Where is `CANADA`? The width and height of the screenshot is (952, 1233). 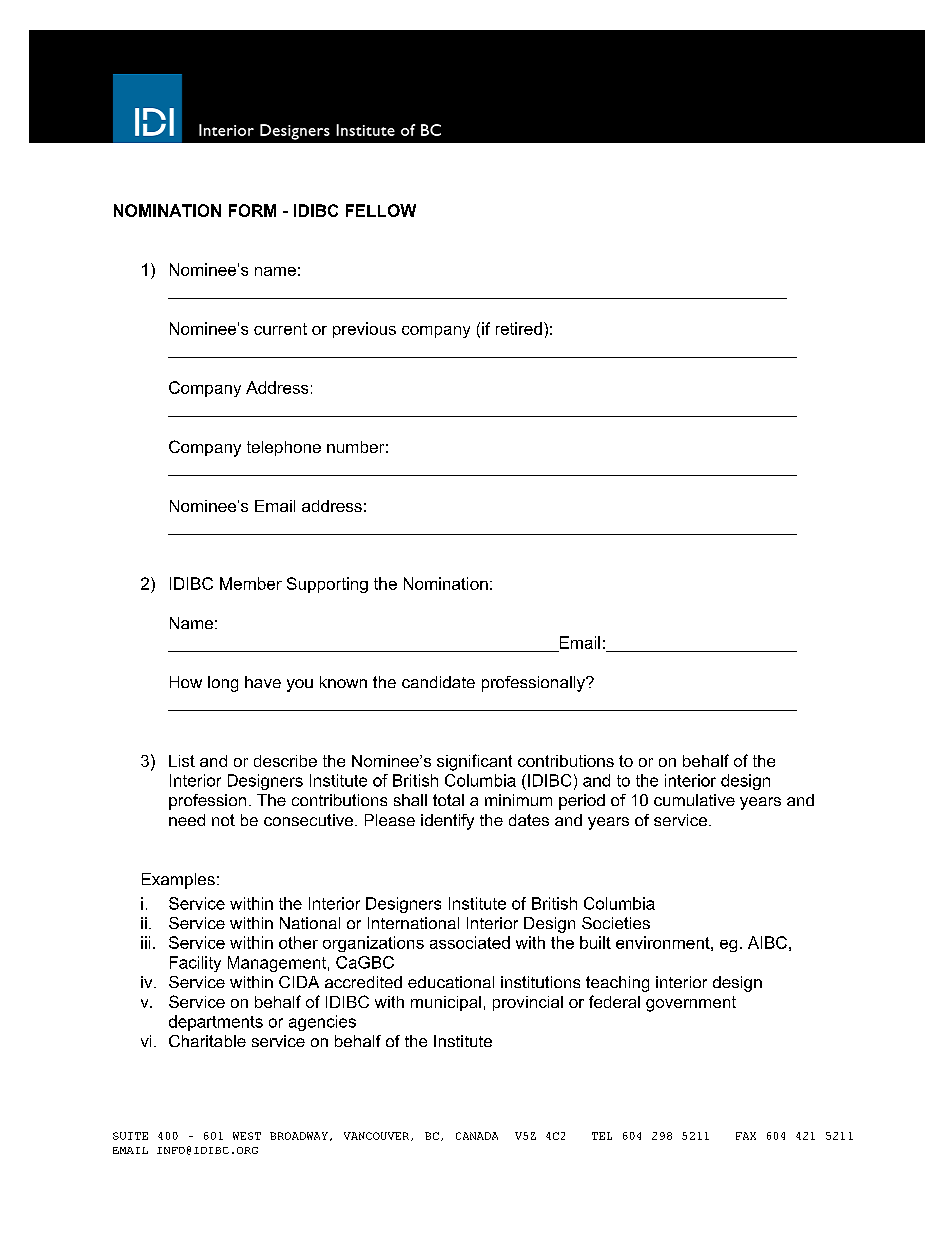
CANADA is located at coordinates (477, 1136).
